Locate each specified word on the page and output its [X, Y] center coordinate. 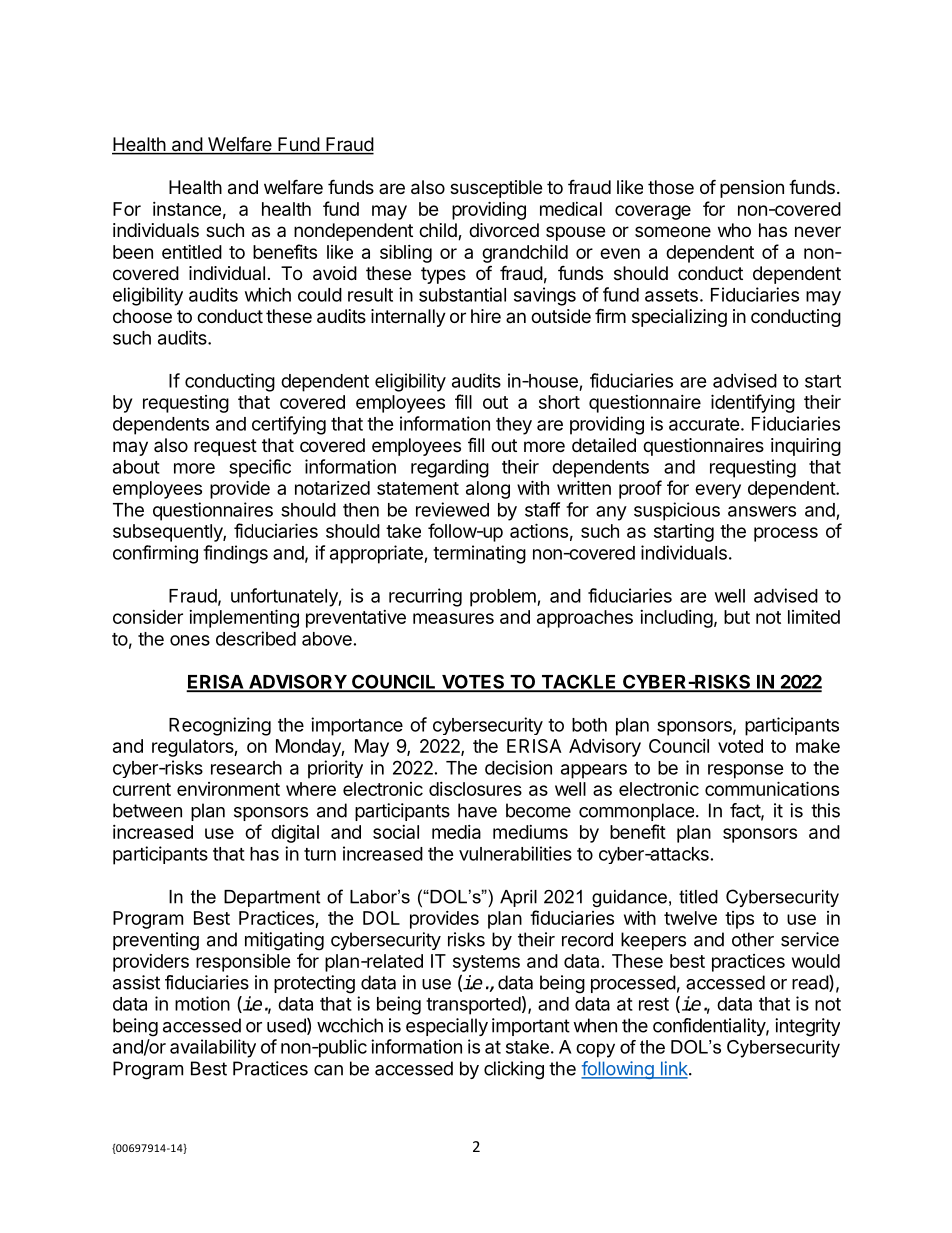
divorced [504, 230]
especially [447, 1027]
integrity [807, 1027]
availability [213, 1048]
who [734, 230]
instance [187, 209]
